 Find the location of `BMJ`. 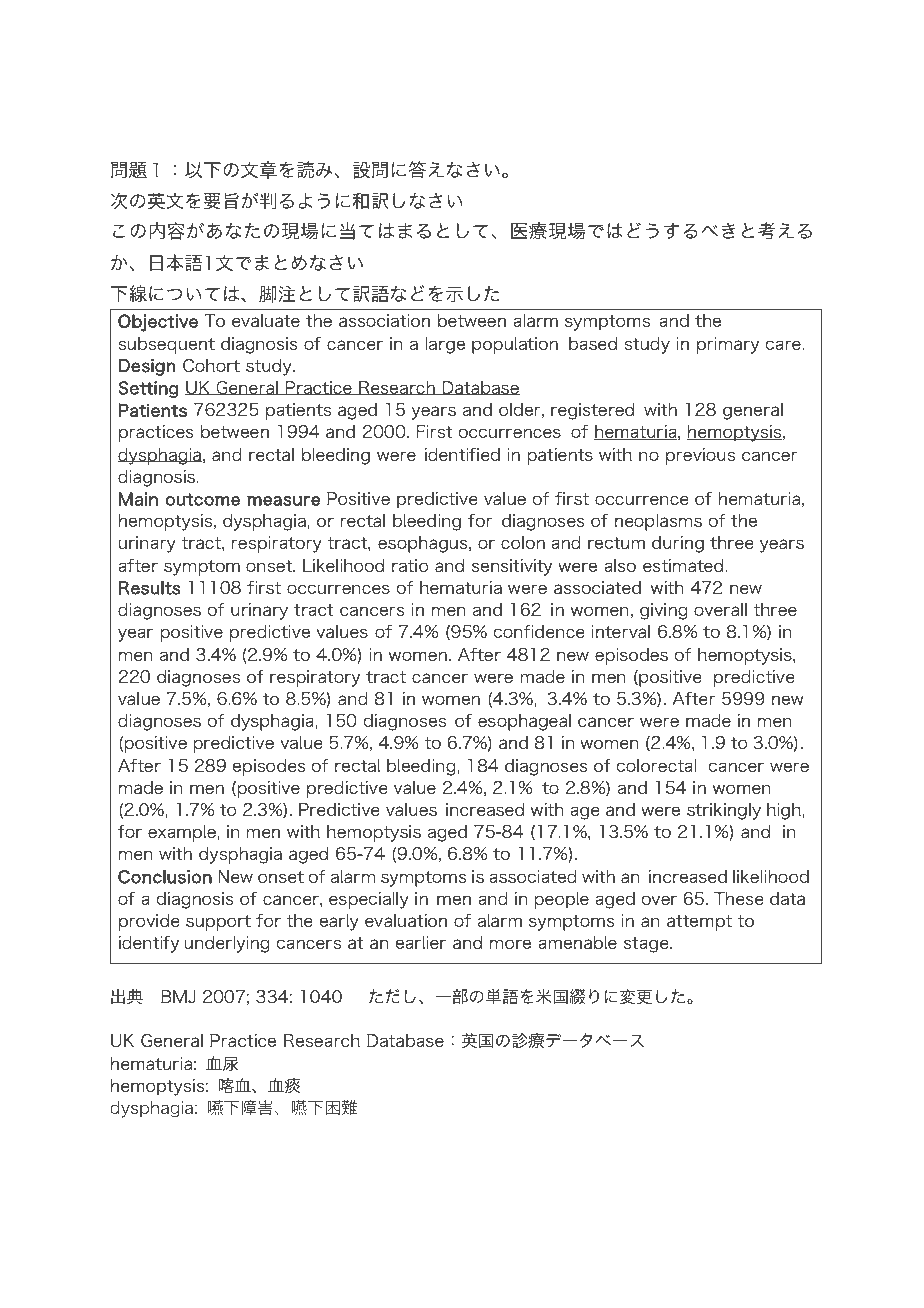

BMJ is located at coordinates (178, 996).
